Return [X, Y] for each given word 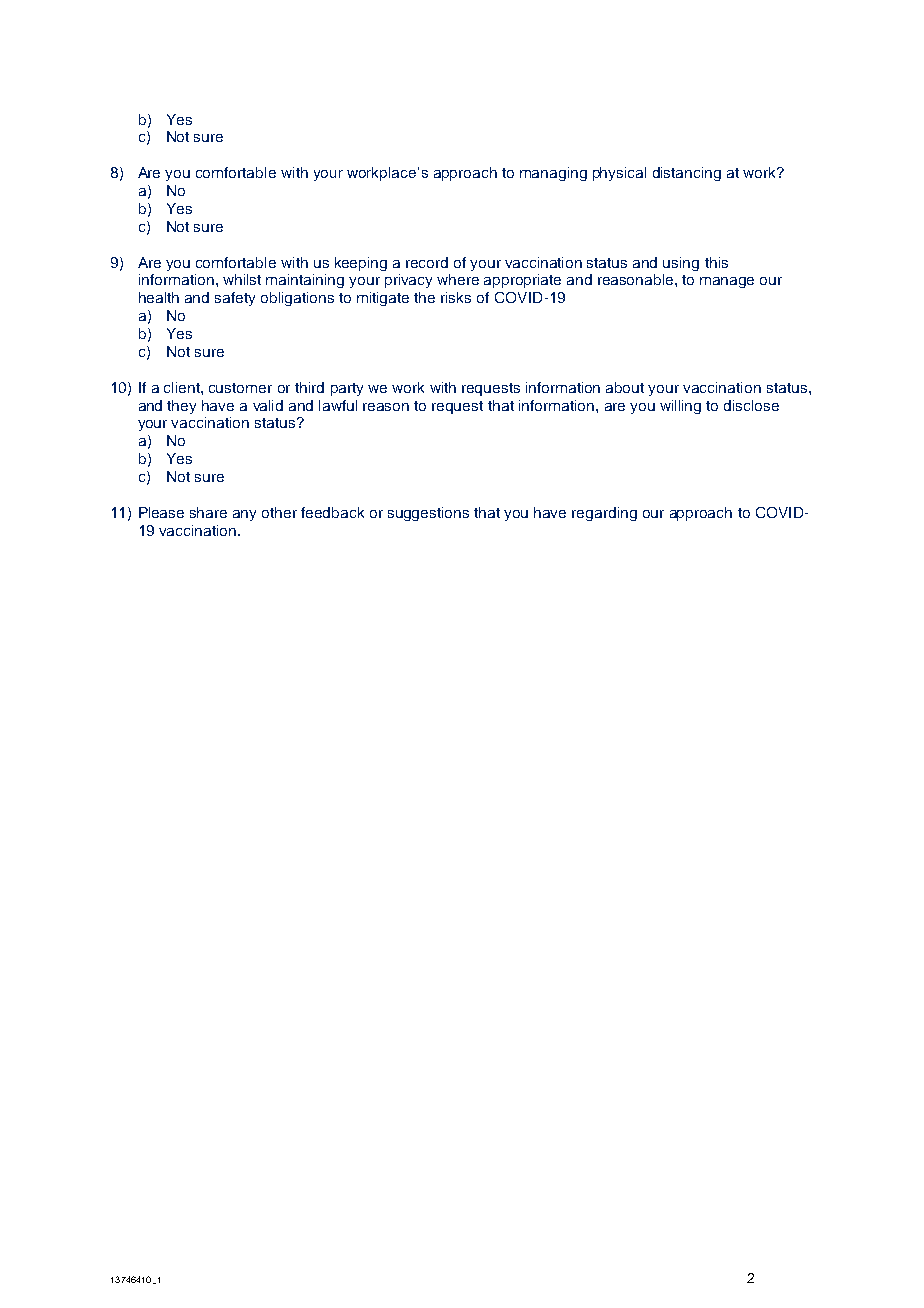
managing [553, 174]
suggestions [428, 514]
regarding [604, 514]
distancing [687, 174]
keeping [361, 264]
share [208, 512]
